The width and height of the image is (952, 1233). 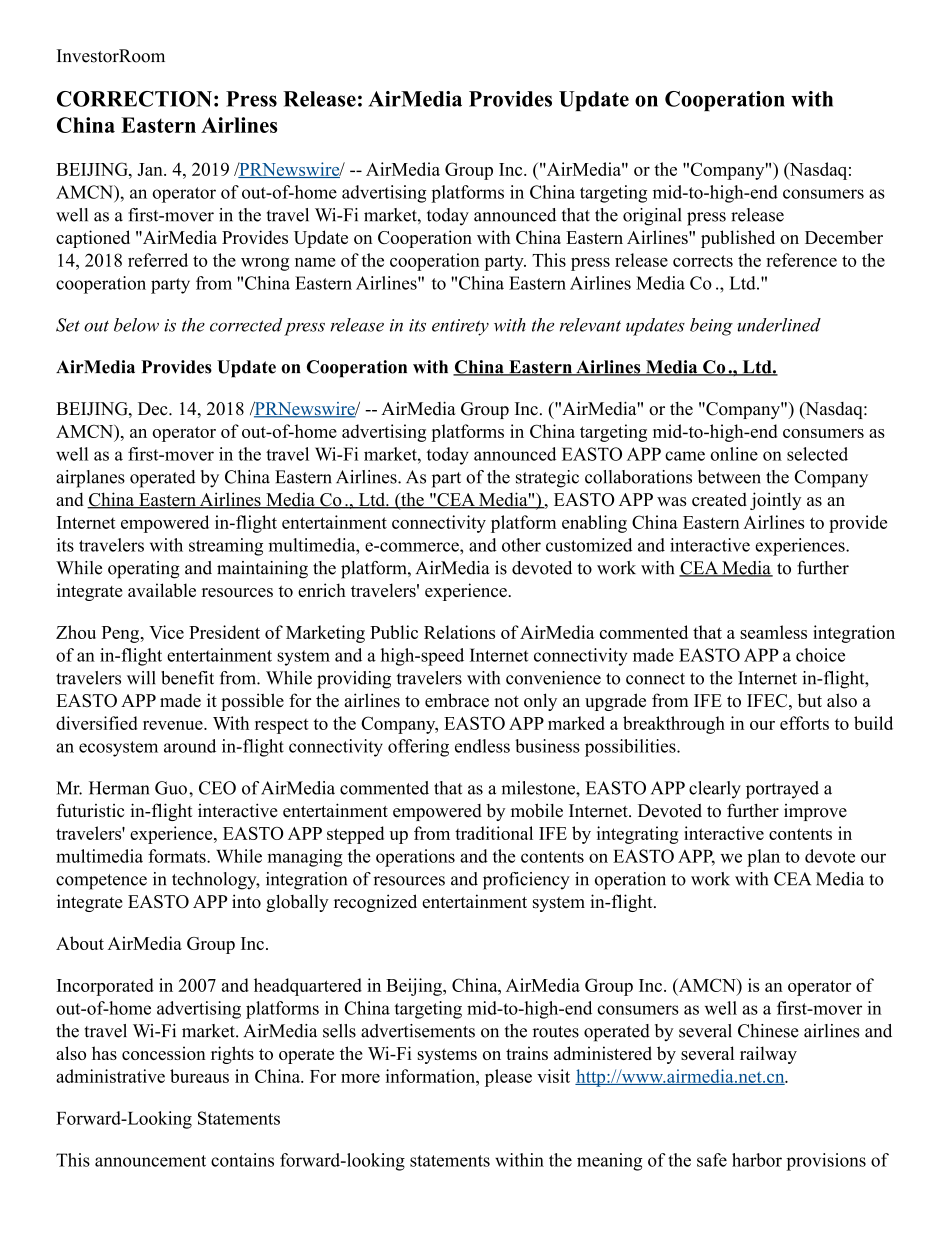 What do you see at coordinates (815, 812) in the image?
I see `improve` at bounding box center [815, 812].
